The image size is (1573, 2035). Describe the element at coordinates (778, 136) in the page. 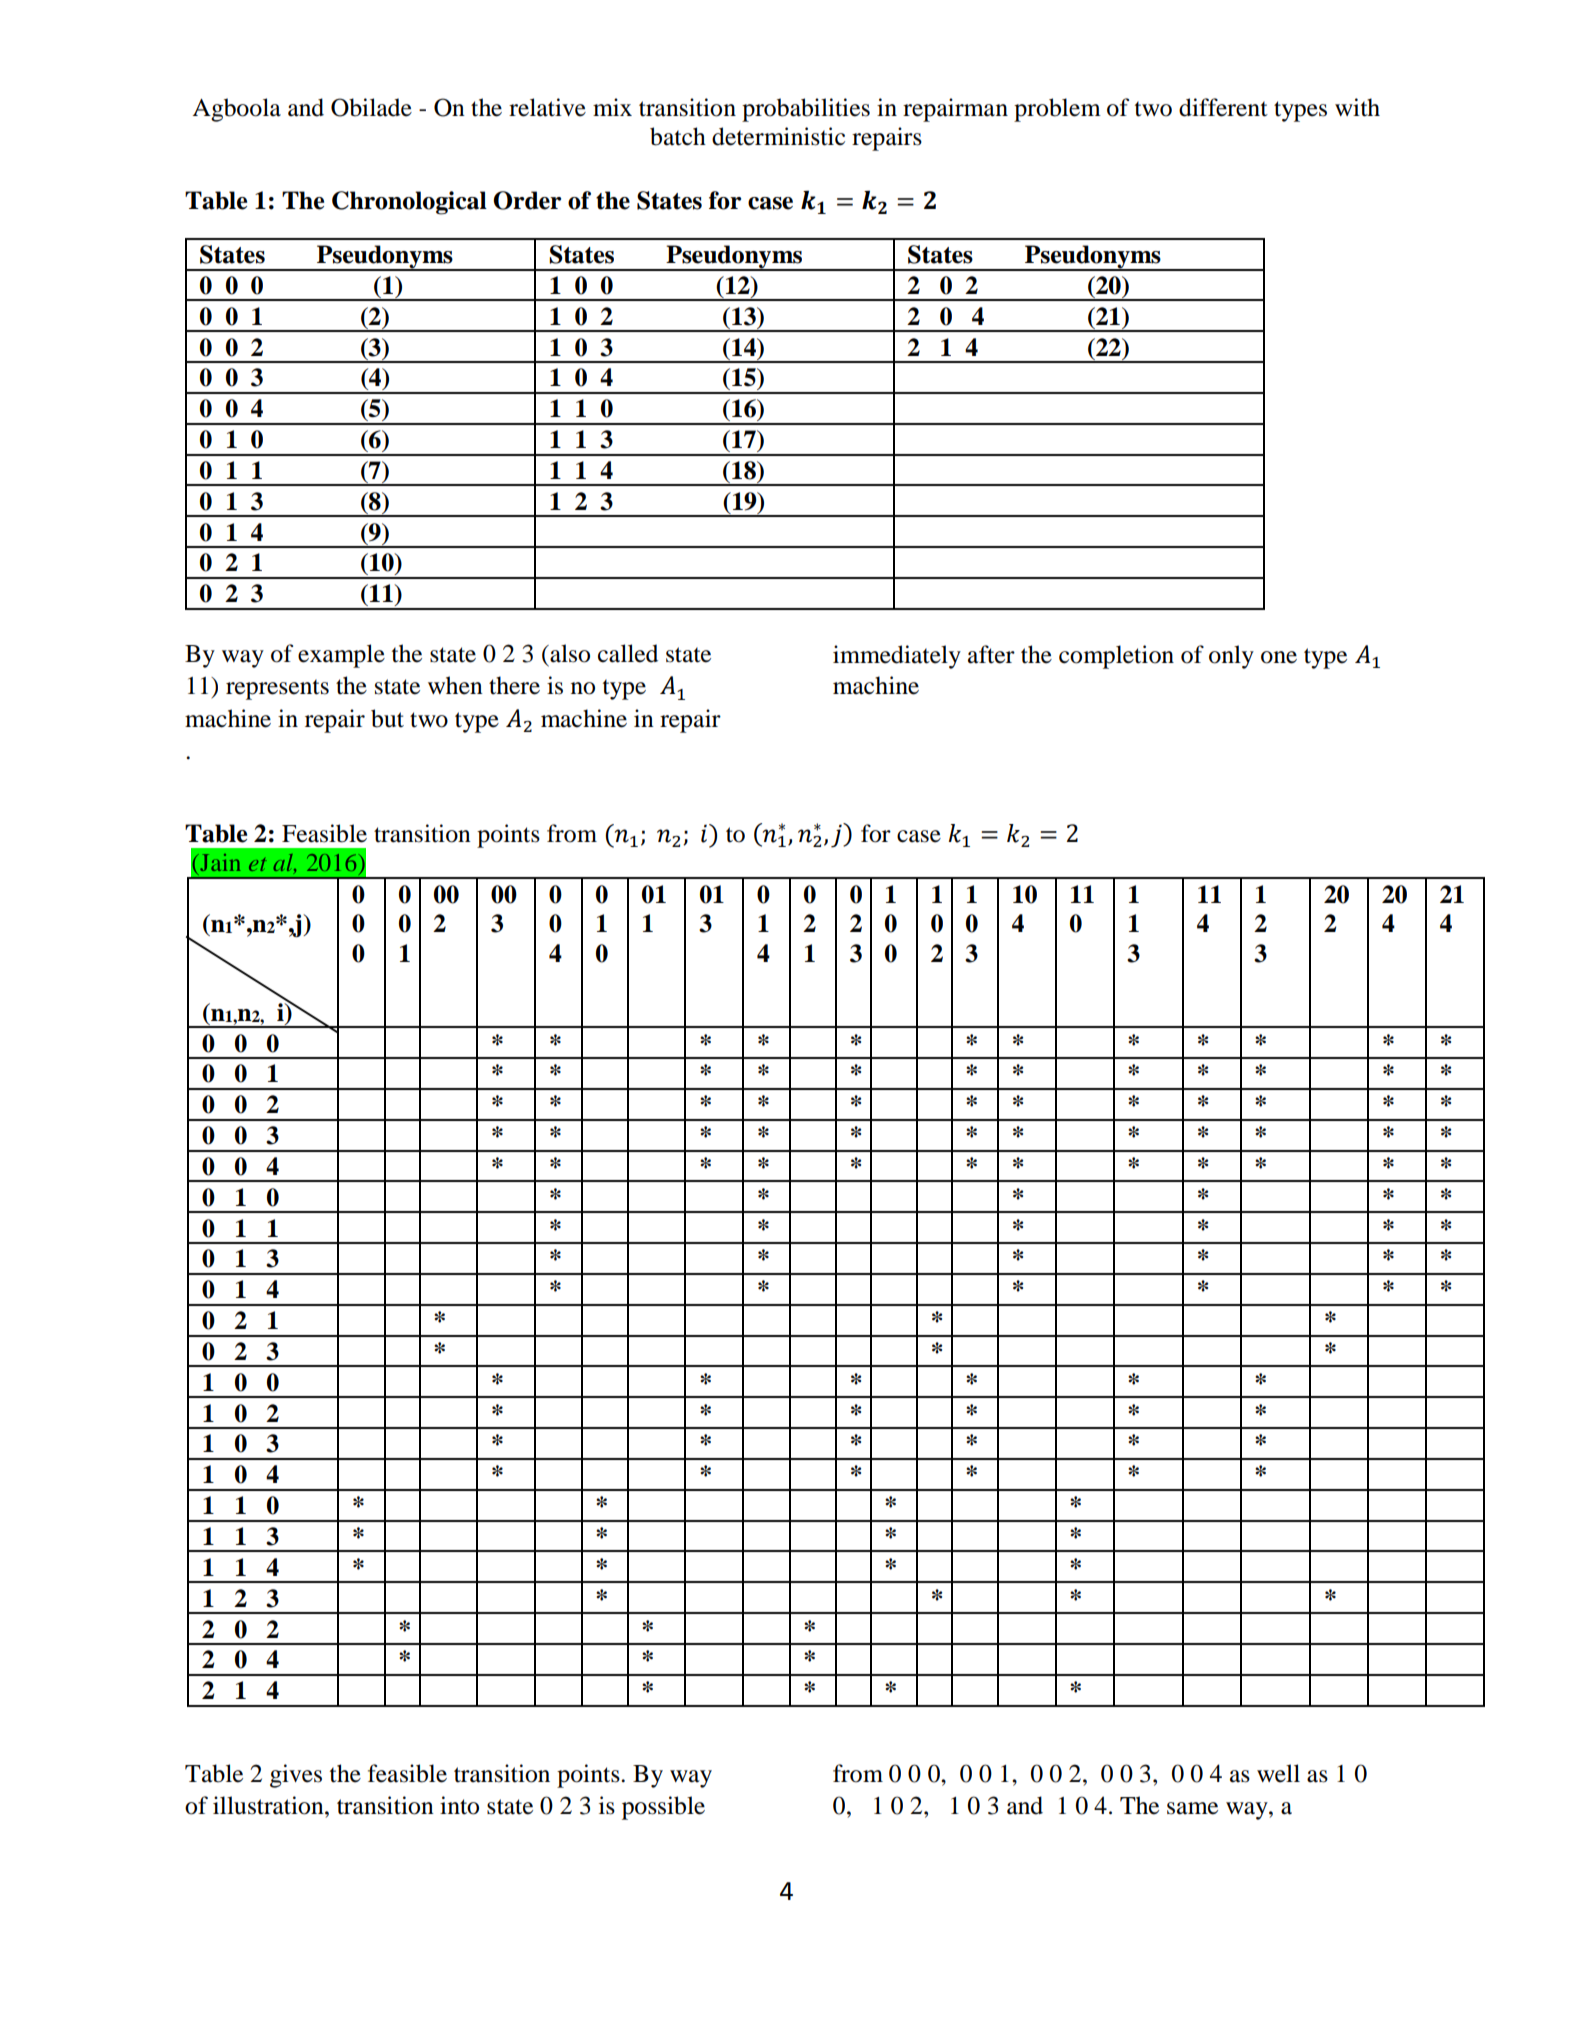

I see `deterministic` at that location.
